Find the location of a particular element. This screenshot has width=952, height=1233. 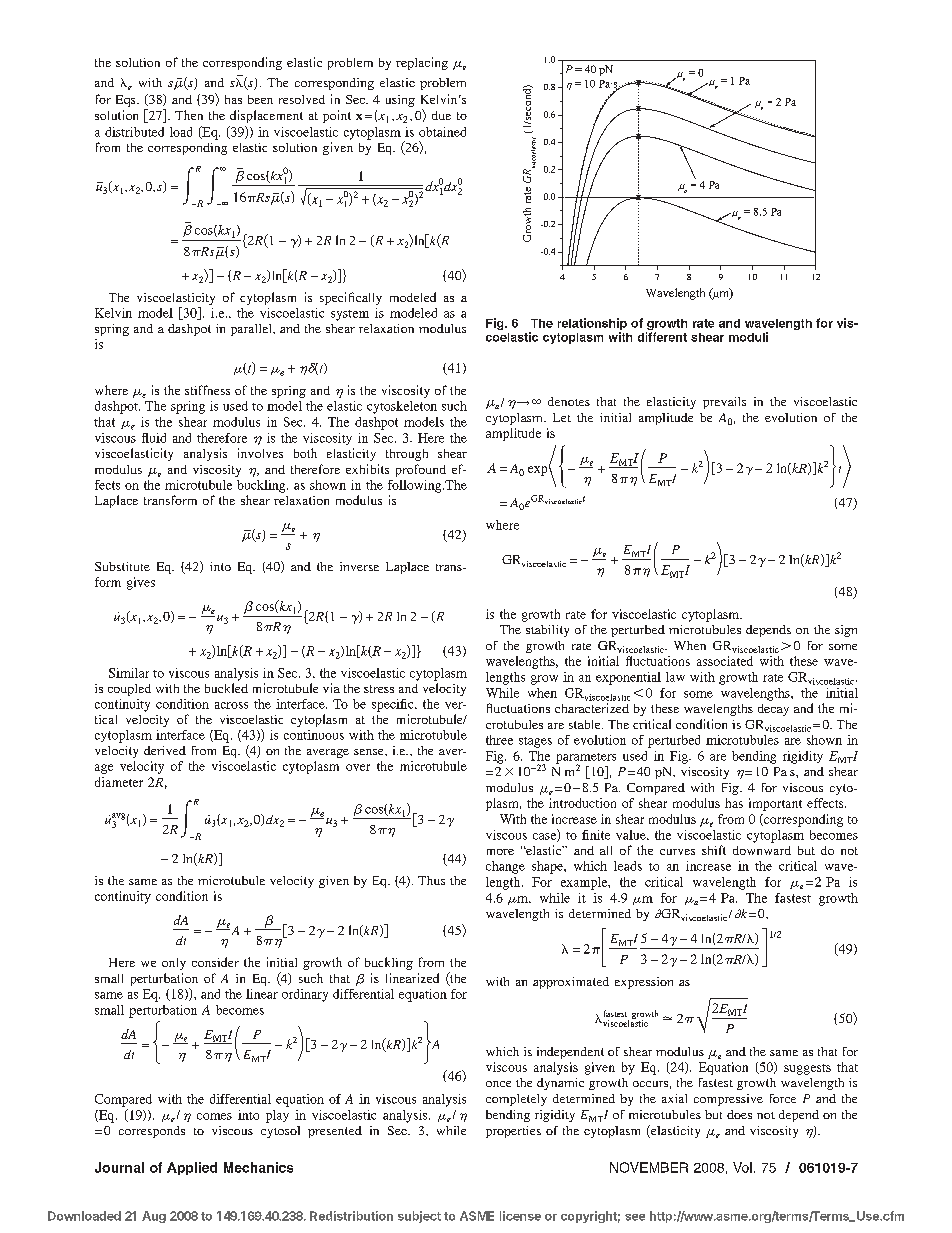

stability is located at coordinates (547, 631).
